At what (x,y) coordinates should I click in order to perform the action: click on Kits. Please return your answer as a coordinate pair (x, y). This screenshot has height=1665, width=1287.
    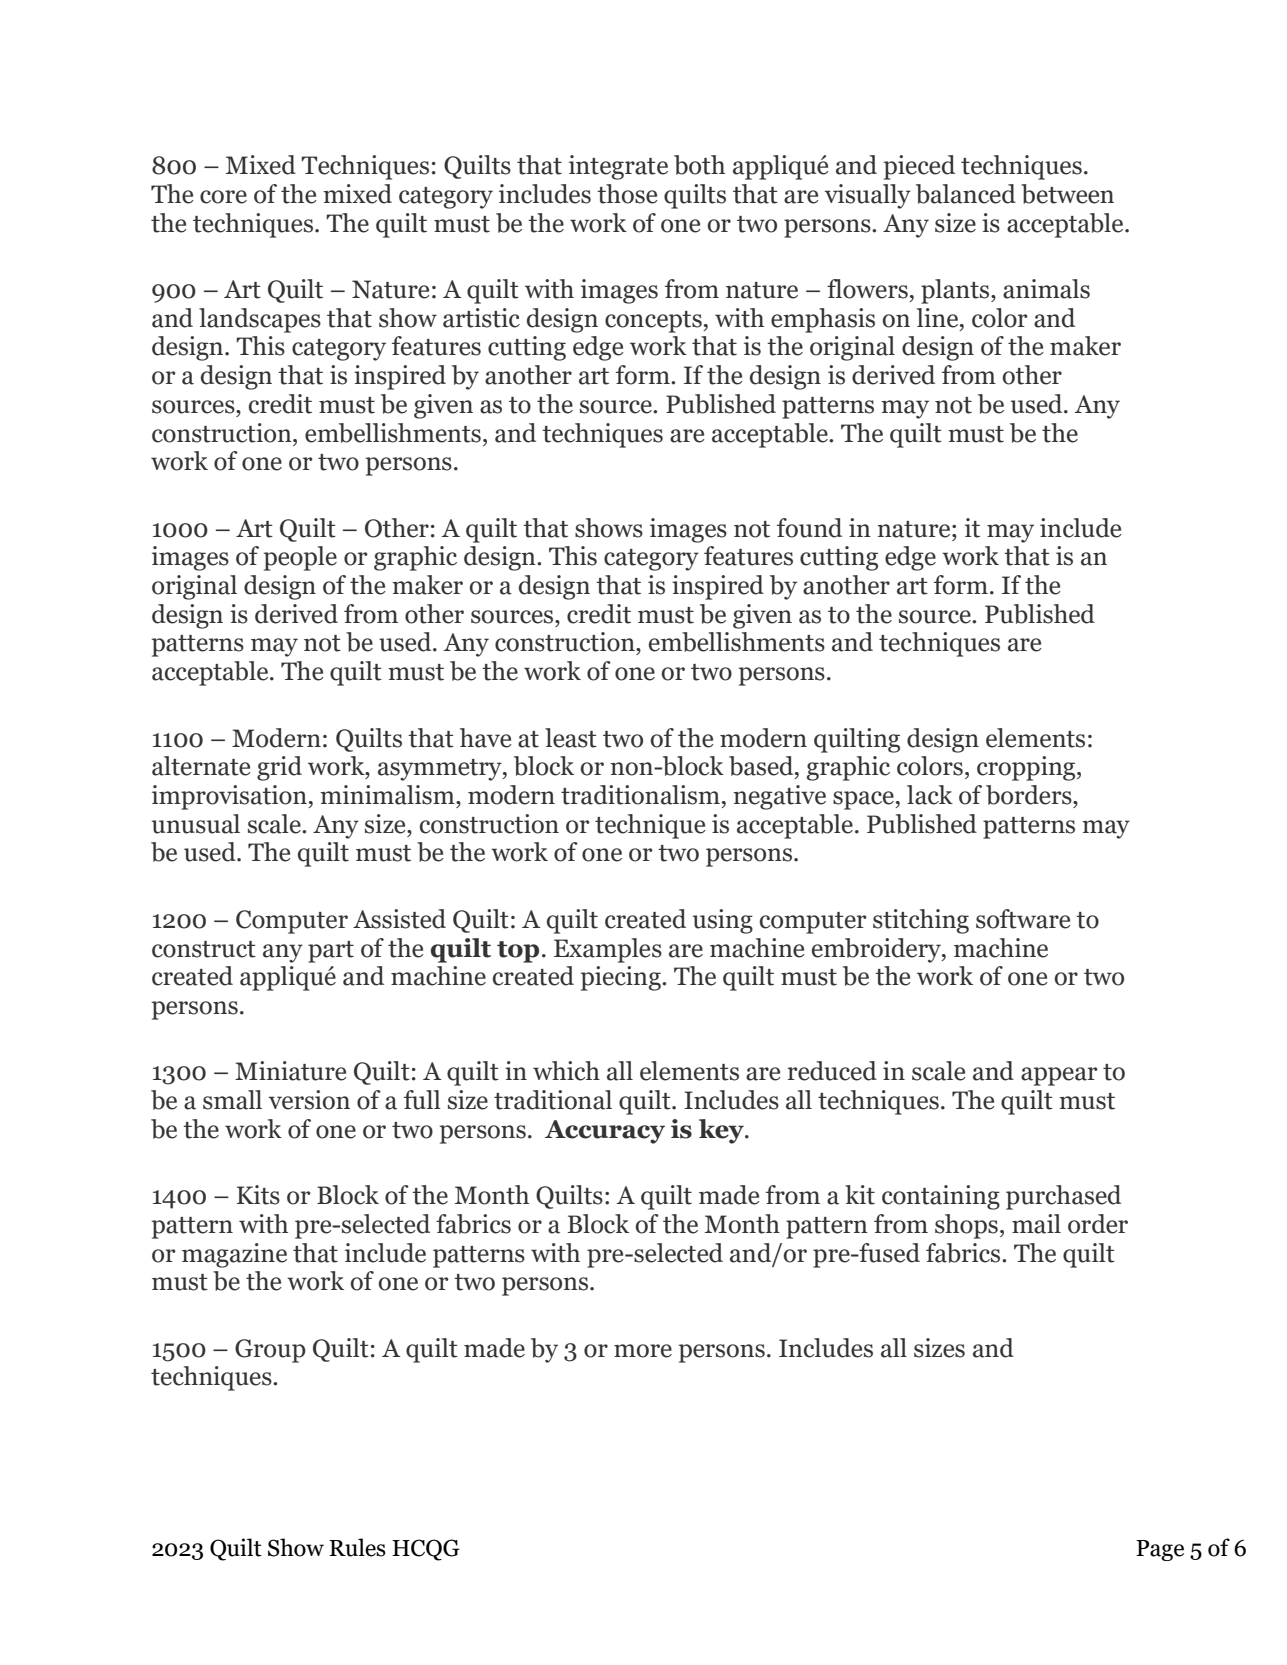
    Looking at the image, I should click on (258, 1195).
